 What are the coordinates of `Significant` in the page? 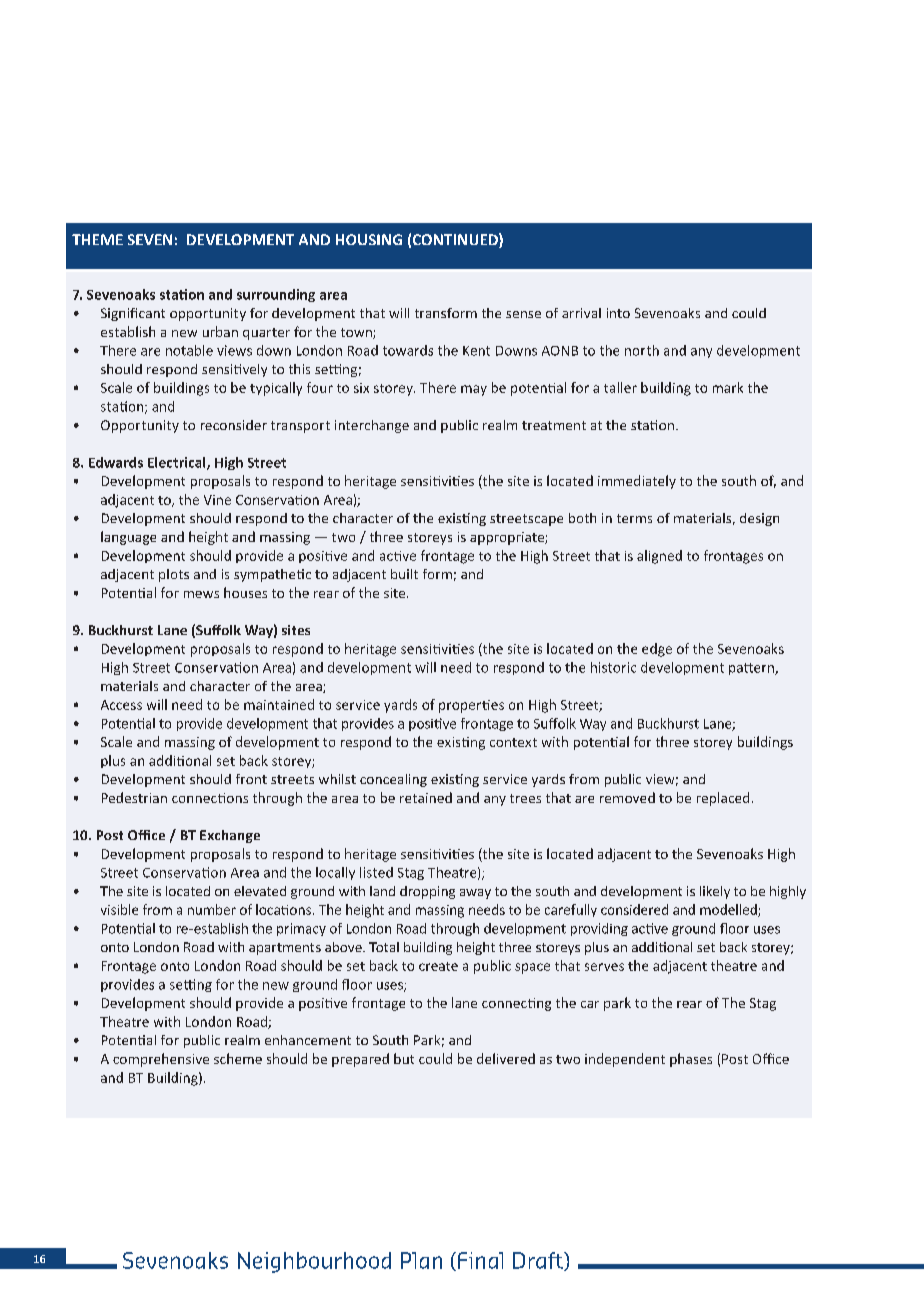 It's located at (133, 314).
